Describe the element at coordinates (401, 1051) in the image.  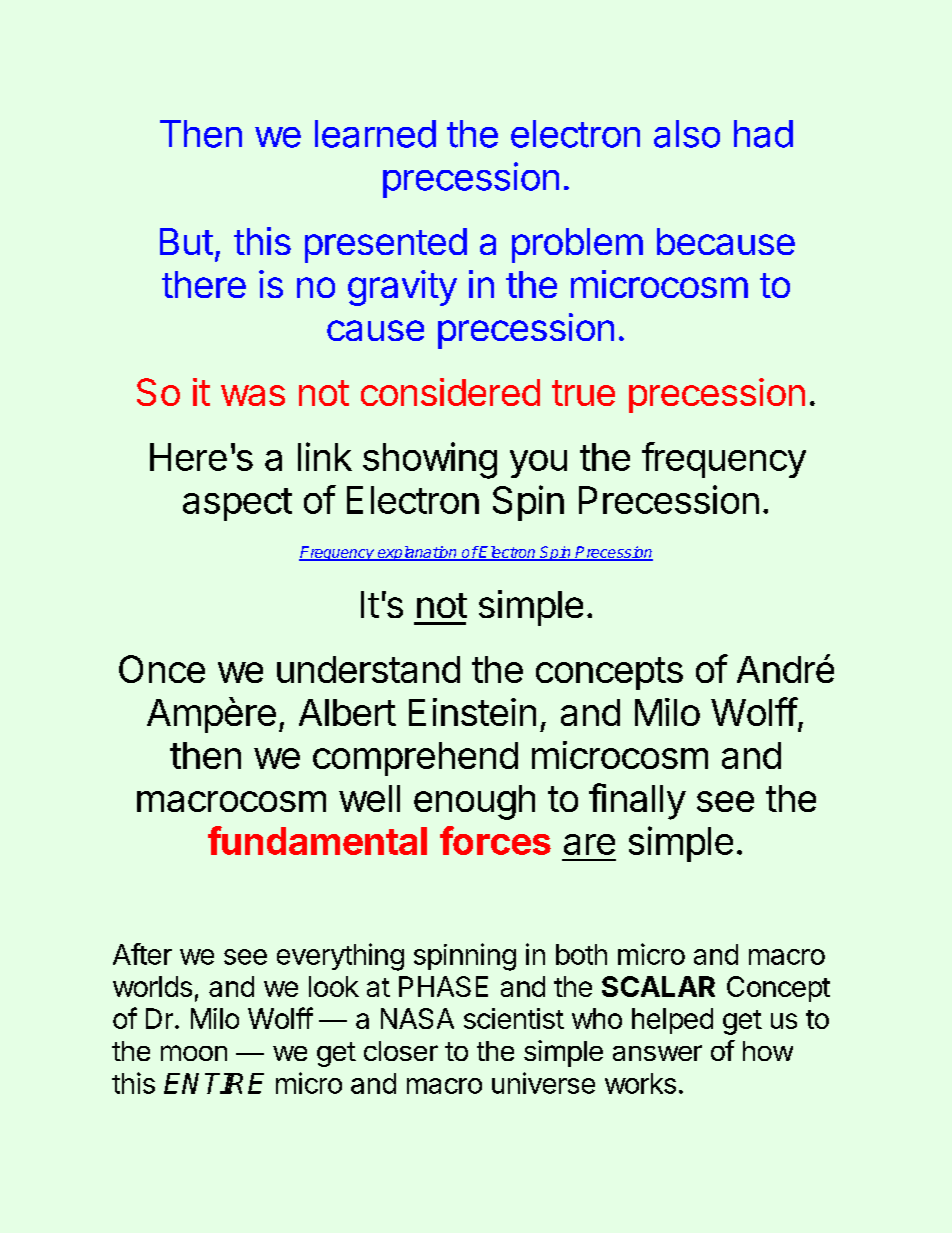
I see `closer` at that location.
